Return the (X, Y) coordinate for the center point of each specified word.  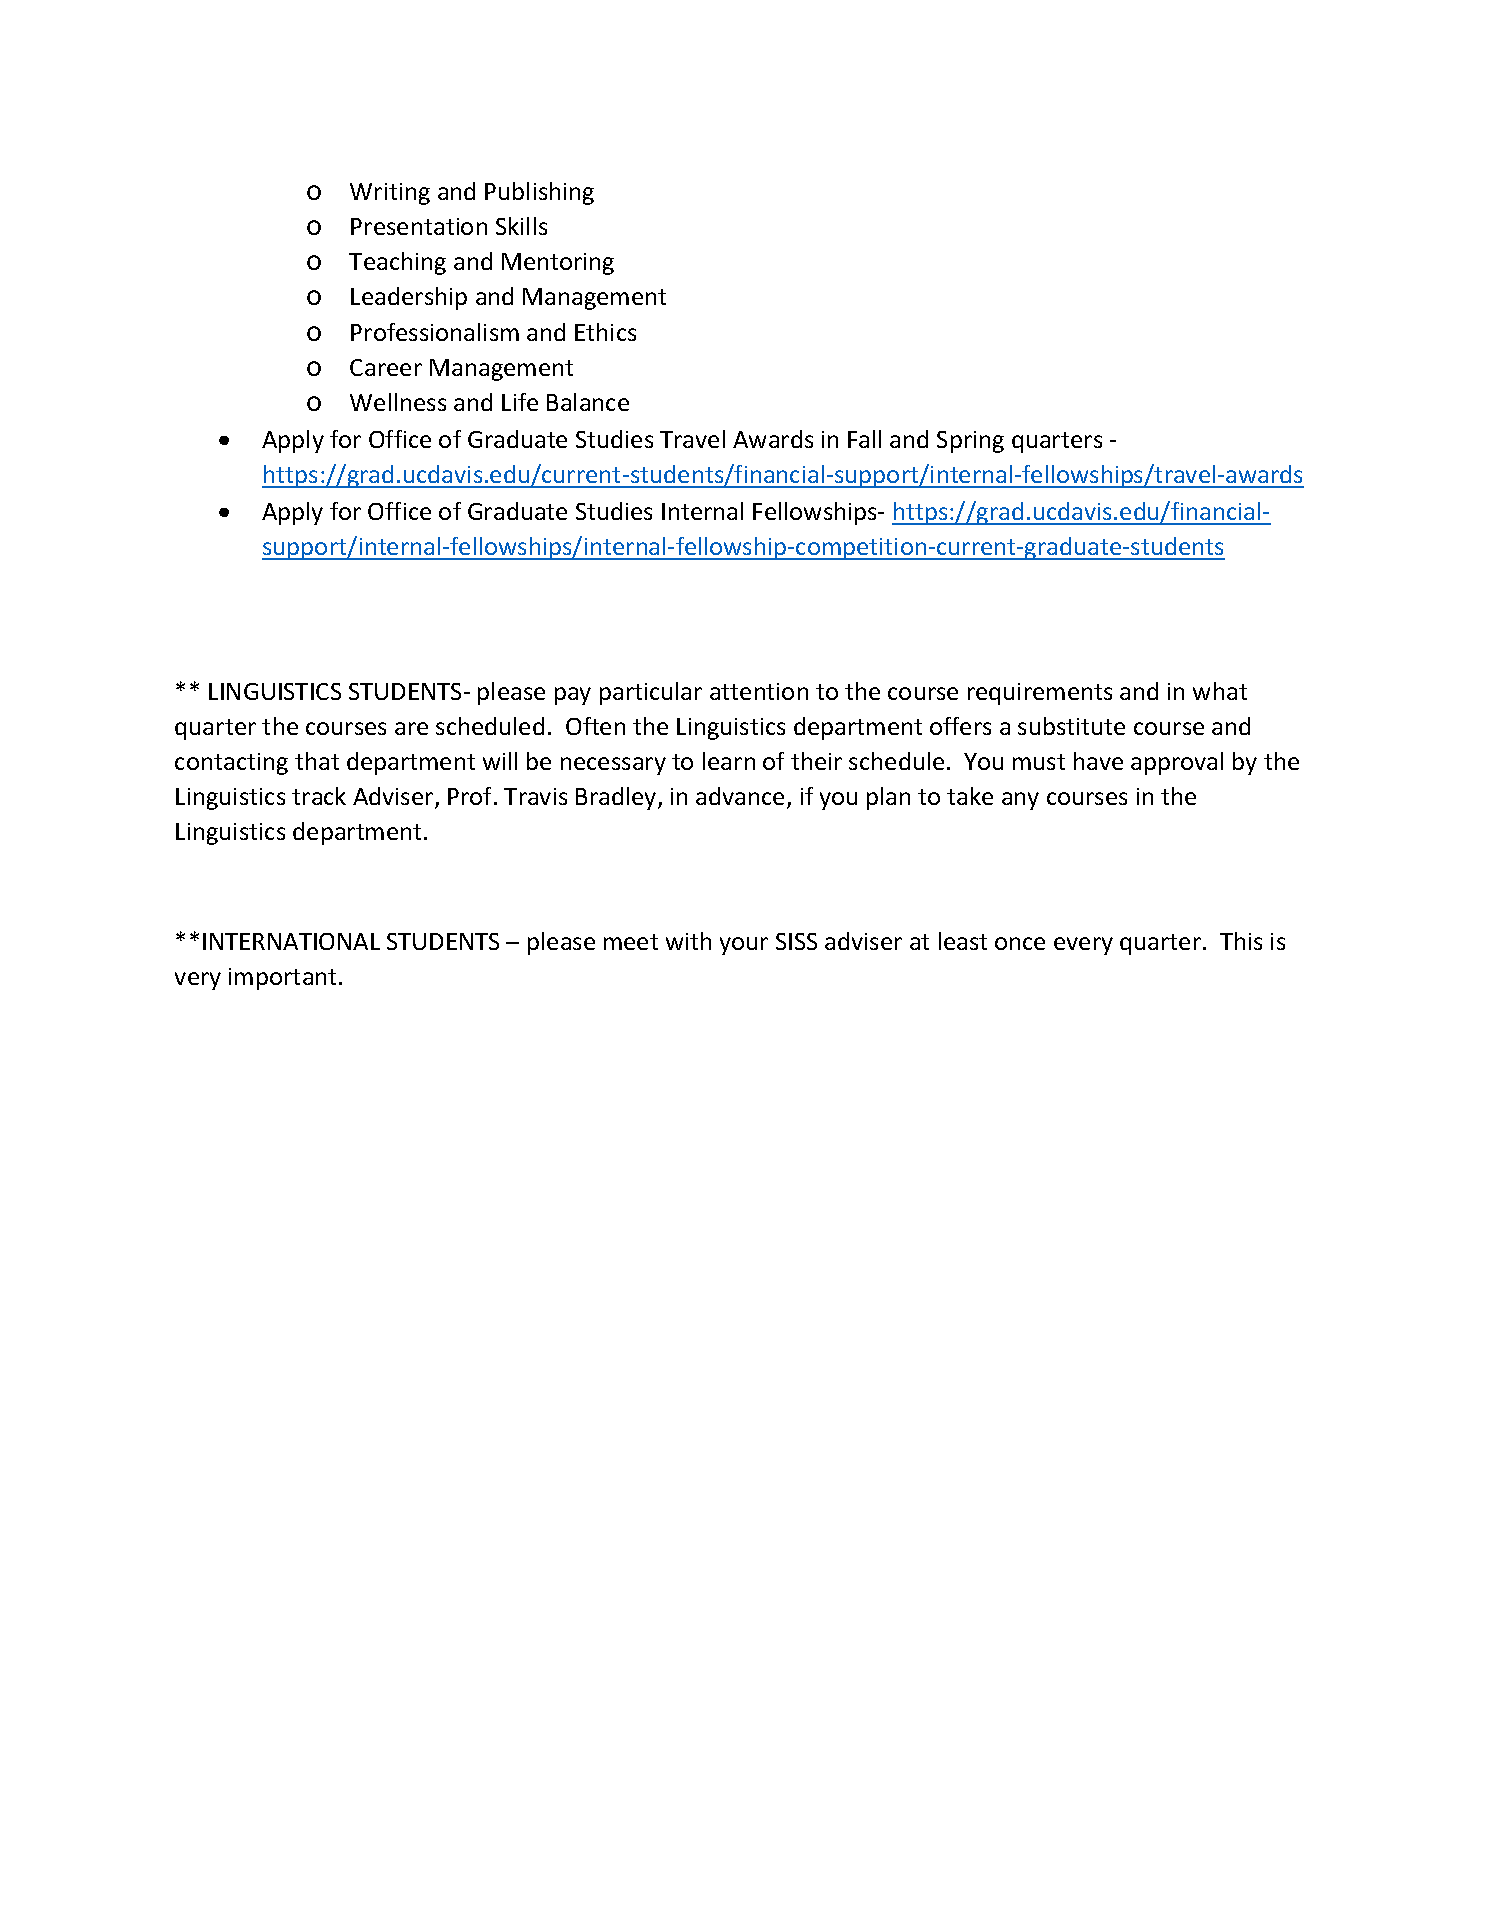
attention (759, 691)
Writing (390, 194)
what (1220, 691)
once (1020, 943)
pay (573, 696)
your (744, 946)
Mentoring (558, 264)
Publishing (539, 193)
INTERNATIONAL (291, 941)
